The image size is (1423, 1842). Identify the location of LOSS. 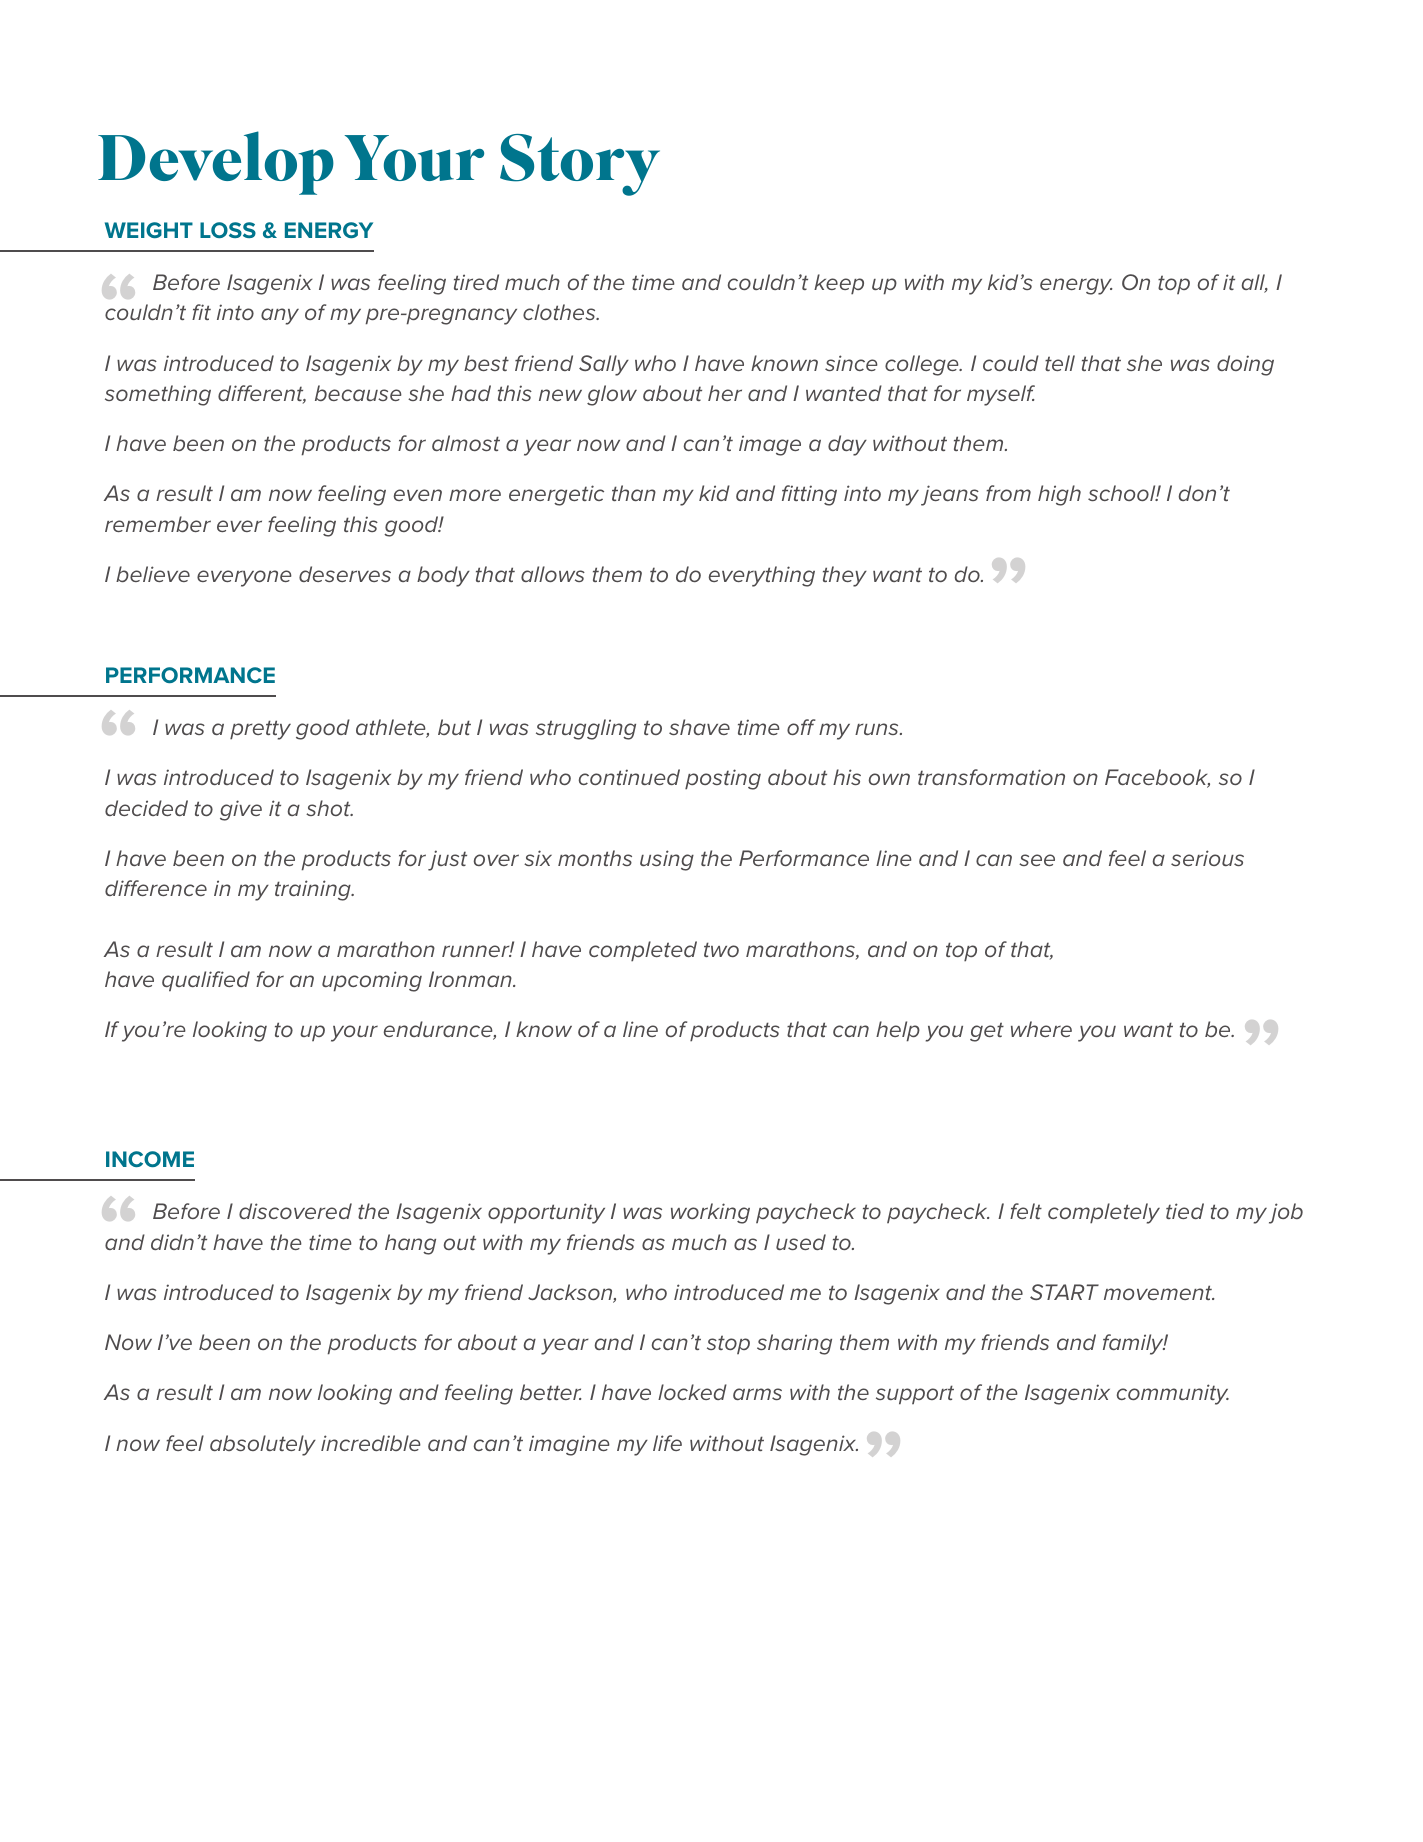
(228, 230).
